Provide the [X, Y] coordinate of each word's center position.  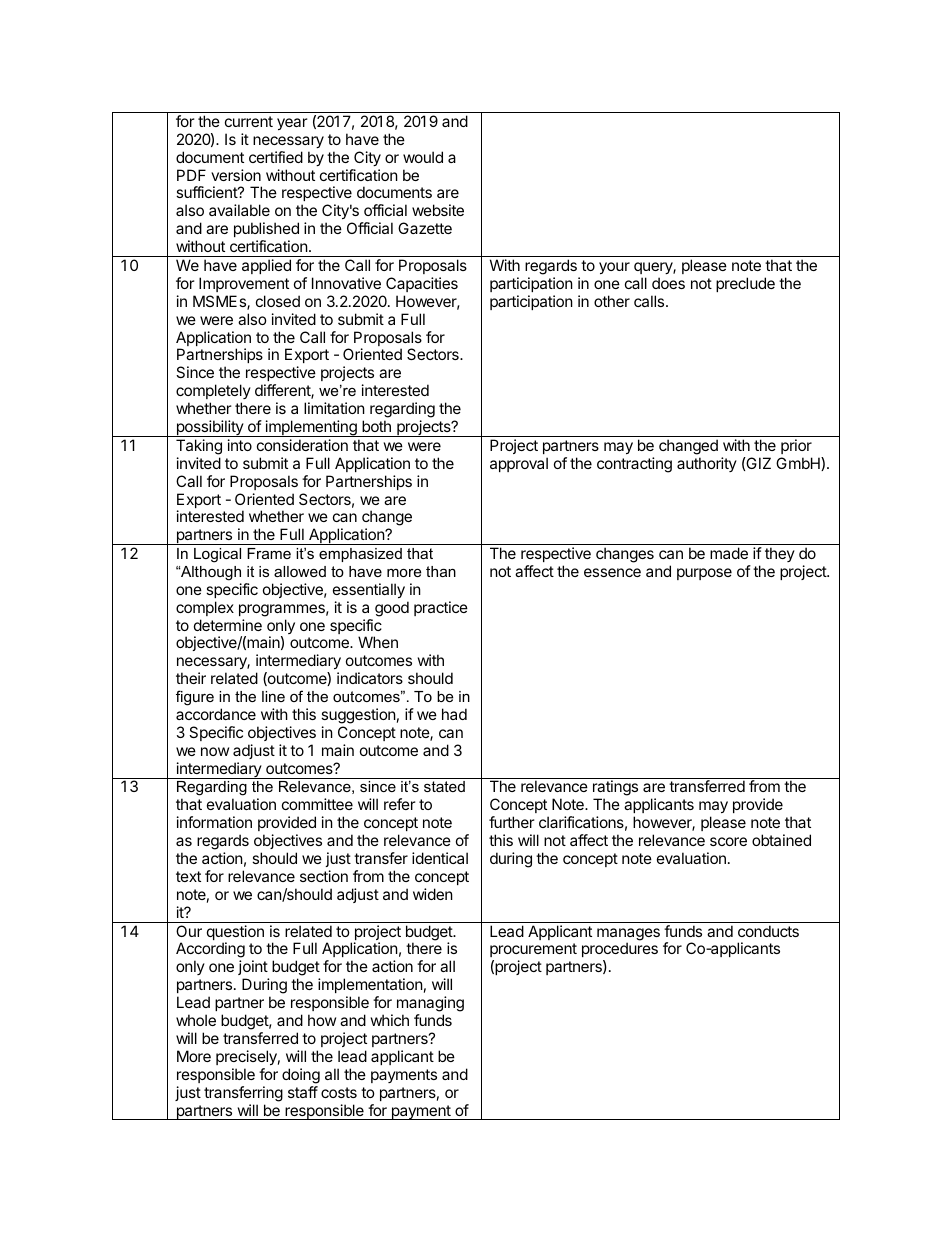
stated [444, 786]
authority [707, 464]
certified [276, 157]
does [668, 283]
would [423, 157]
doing [301, 1076]
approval [519, 464]
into [240, 445]
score [728, 841]
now [215, 751]
